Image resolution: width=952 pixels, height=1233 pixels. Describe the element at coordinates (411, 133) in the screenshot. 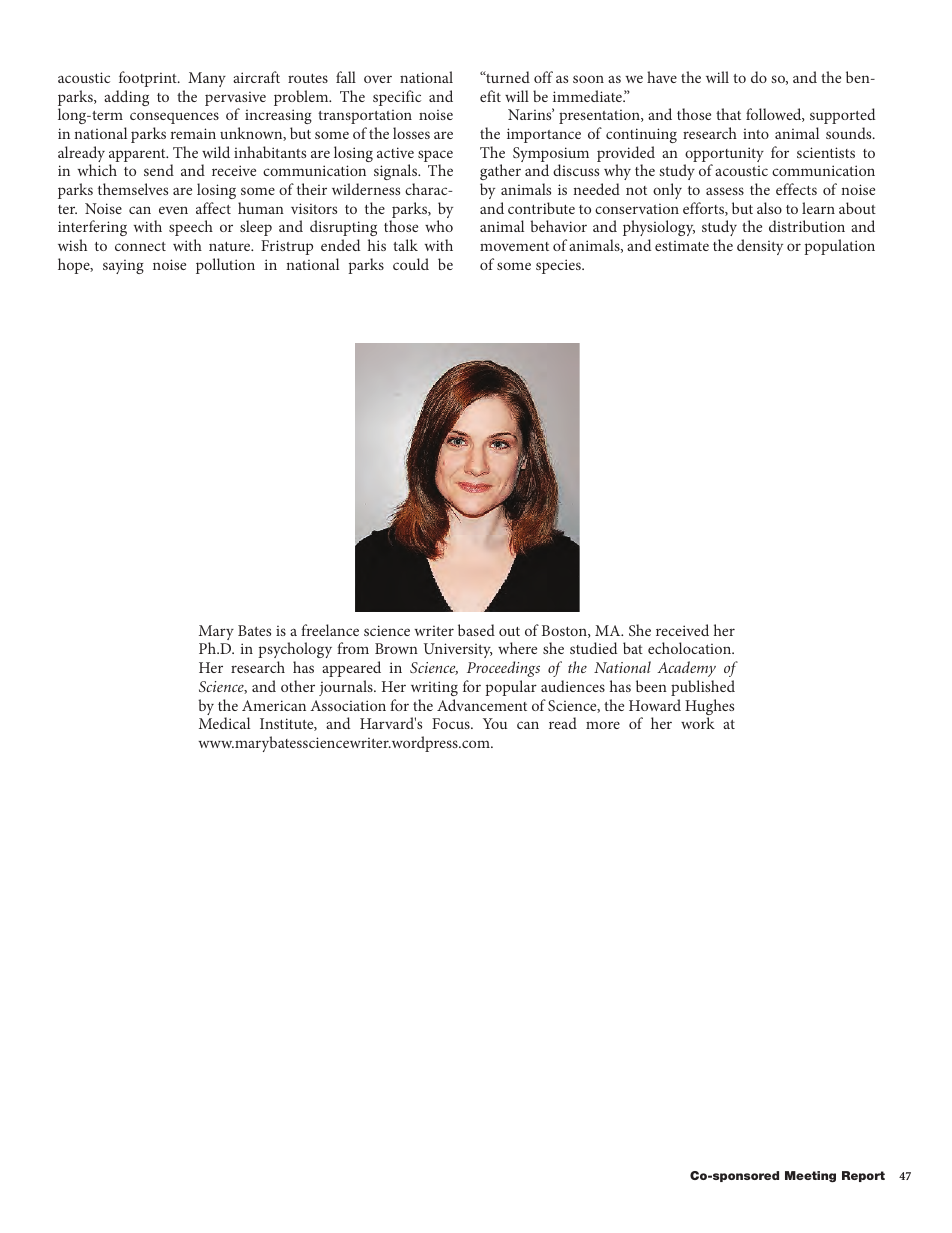

I see `losses` at that location.
